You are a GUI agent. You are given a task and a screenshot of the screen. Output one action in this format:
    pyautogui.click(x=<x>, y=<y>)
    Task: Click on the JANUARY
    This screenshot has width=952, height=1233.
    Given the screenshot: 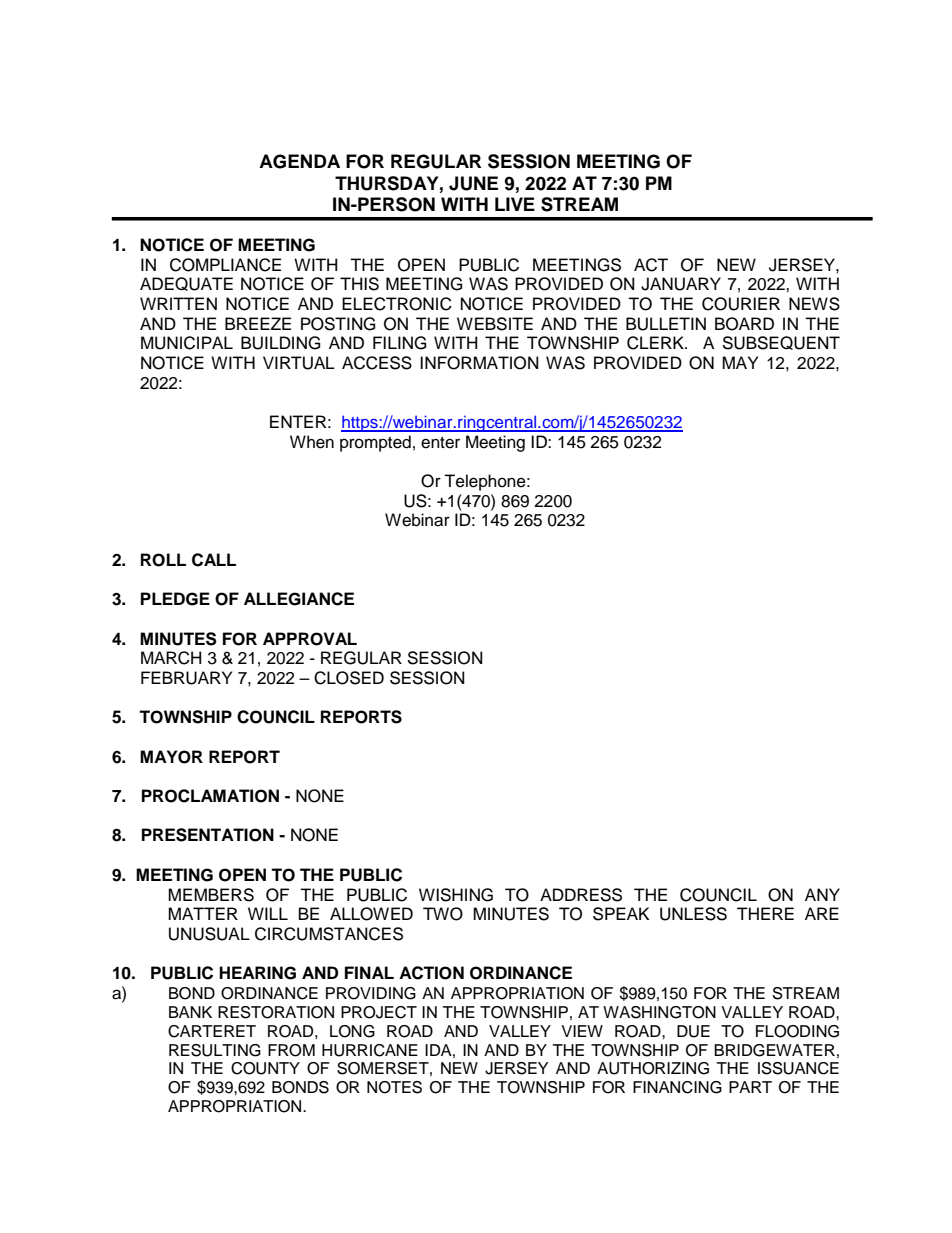 What is the action you would take?
    pyautogui.click(x=681, y=284)
